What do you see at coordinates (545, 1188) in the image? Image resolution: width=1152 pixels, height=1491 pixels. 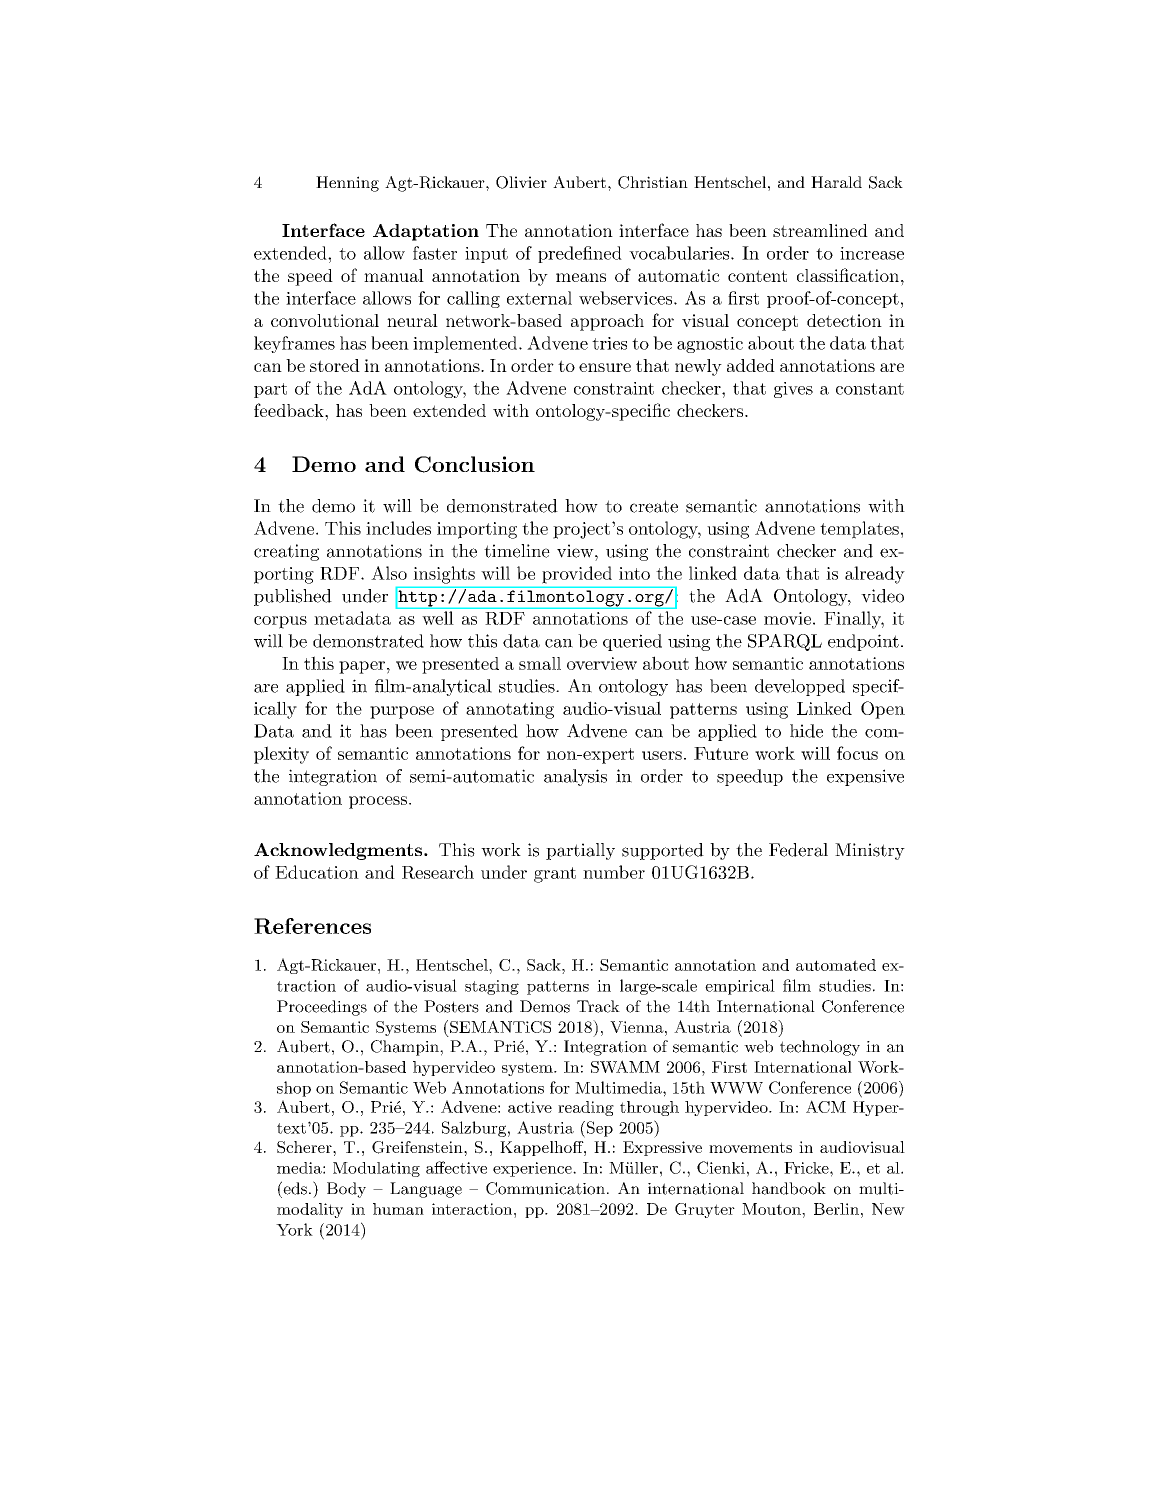 I see `Communication` at bounding box center [545, 1188].
